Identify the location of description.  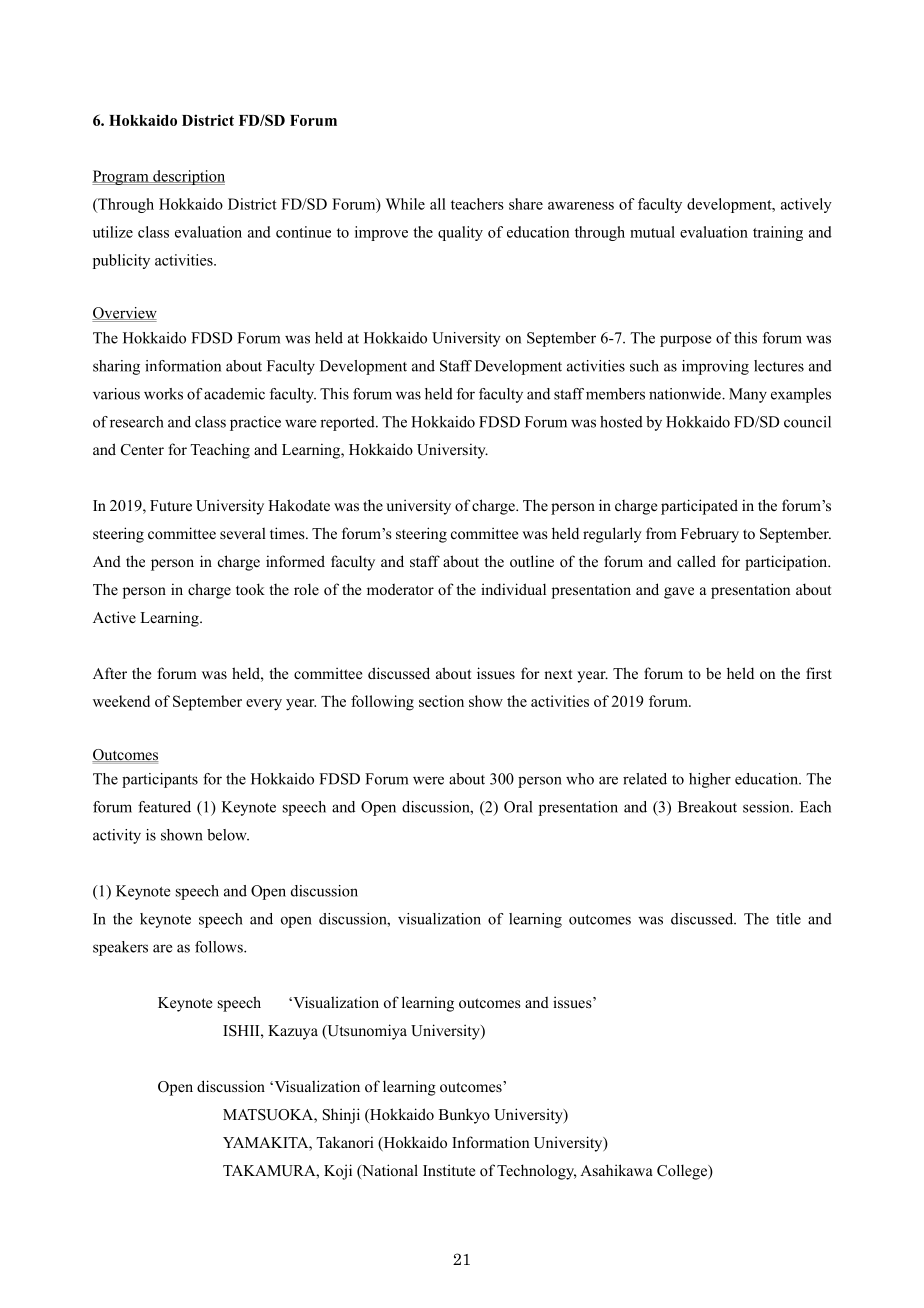
(188, 177).
